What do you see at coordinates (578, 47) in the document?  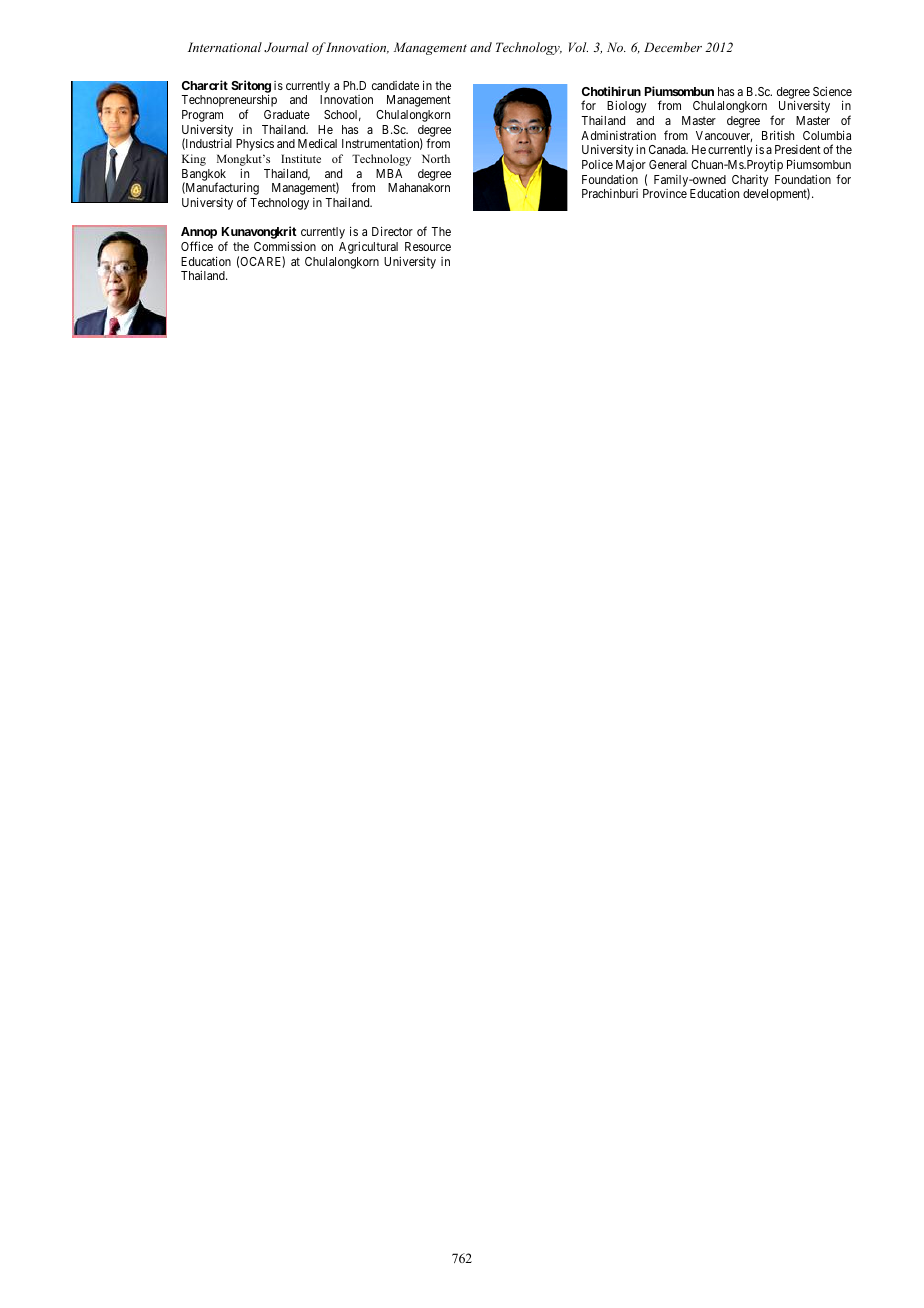 I see `Vol` at bounding box center [578, 47].
